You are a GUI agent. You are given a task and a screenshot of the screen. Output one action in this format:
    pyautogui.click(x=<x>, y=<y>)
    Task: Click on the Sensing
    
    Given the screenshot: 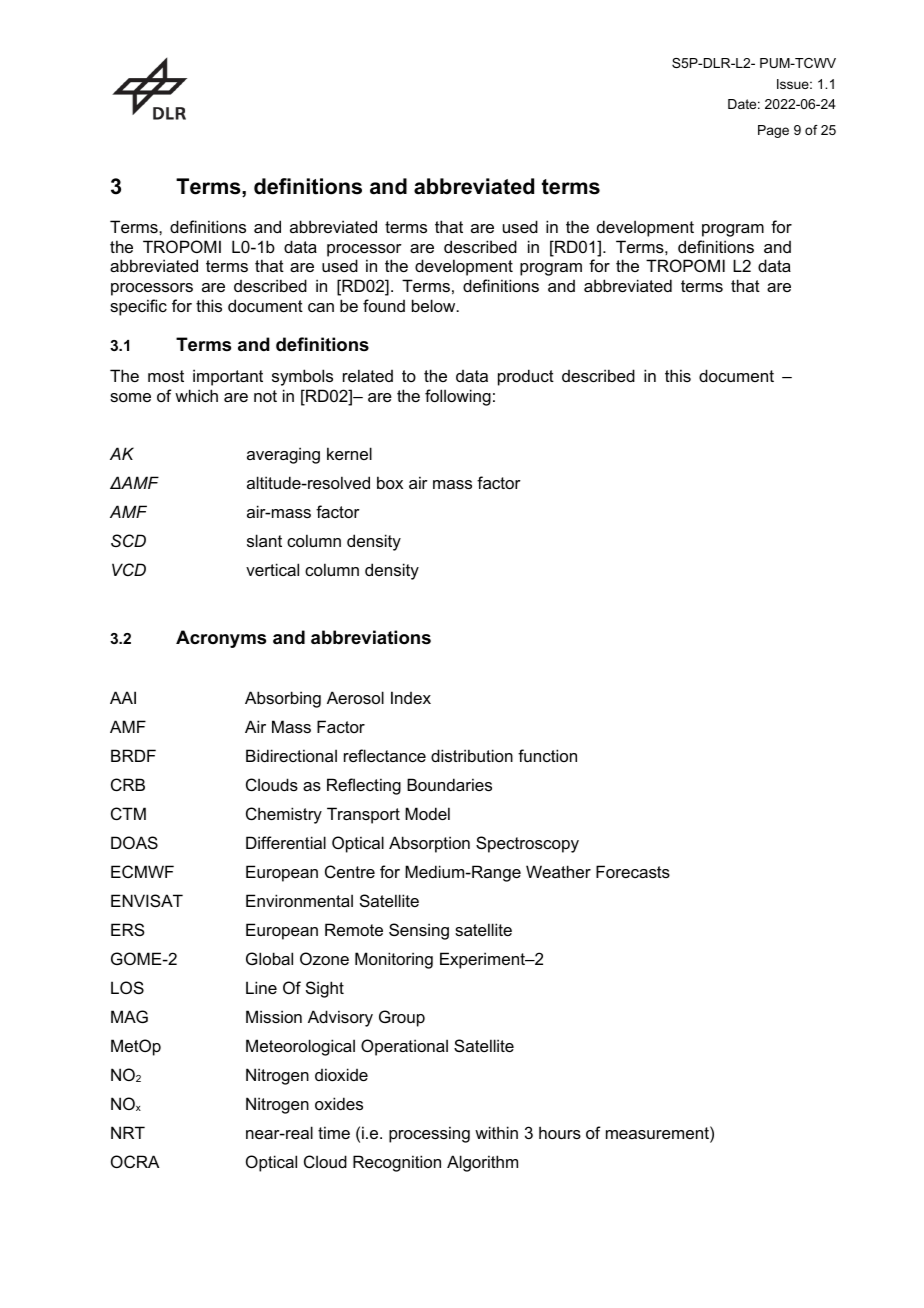 What is the action you would take?
    pyautogui.click(x=419, y=931)
